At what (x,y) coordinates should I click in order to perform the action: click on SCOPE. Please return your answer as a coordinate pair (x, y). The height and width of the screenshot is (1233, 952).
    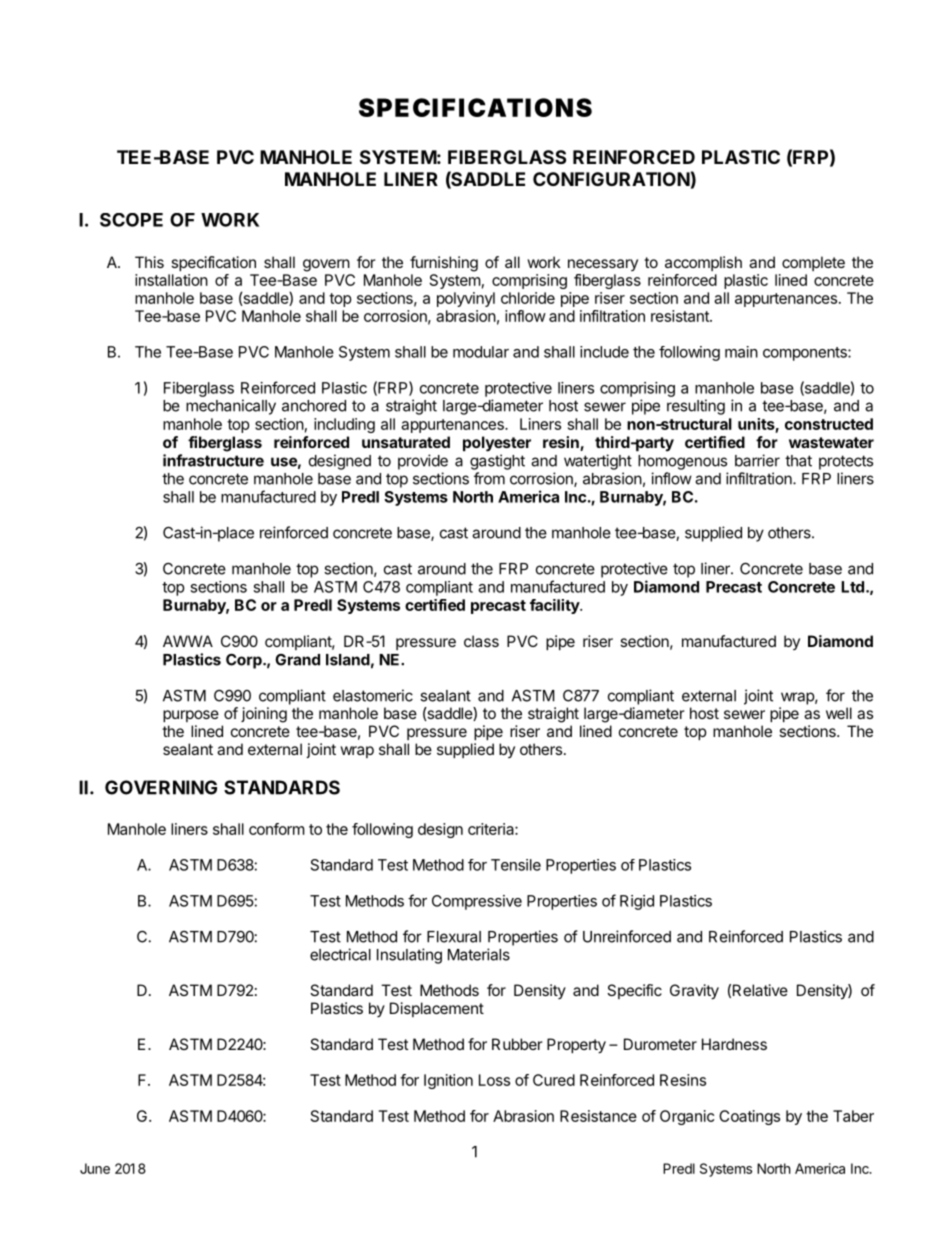
    Looking at the image, I should click on (131, 220).
